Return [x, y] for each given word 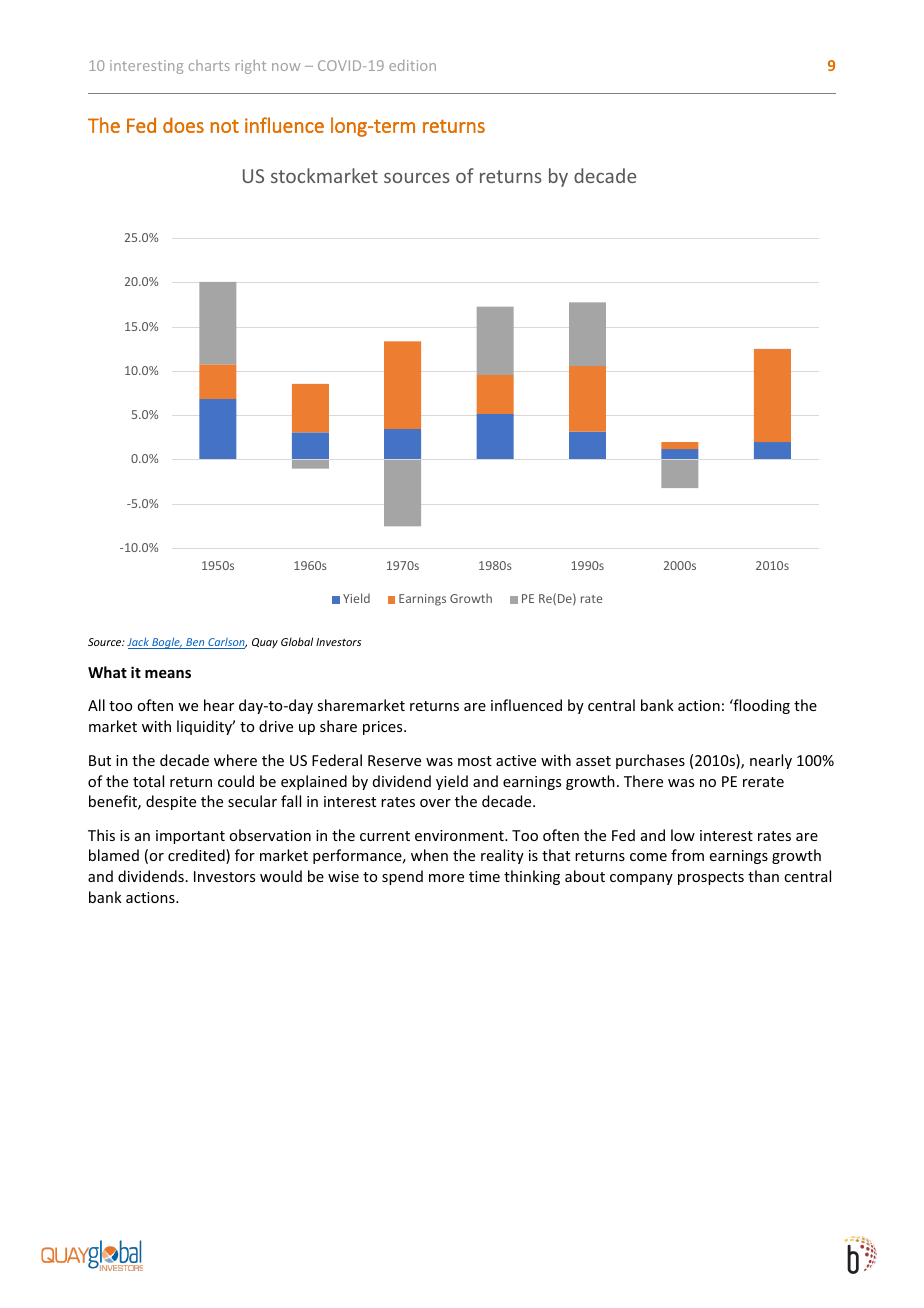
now [286, 67]
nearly [771, 761]
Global [297, 641]
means [168, 674]
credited [197, 856]
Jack [139, 643]
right [251, 67]
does [183, 125]
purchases [650, 761]
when [429, 855]
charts [209, 65]
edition [412, 65]
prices [384, 728]
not [224, 126]
